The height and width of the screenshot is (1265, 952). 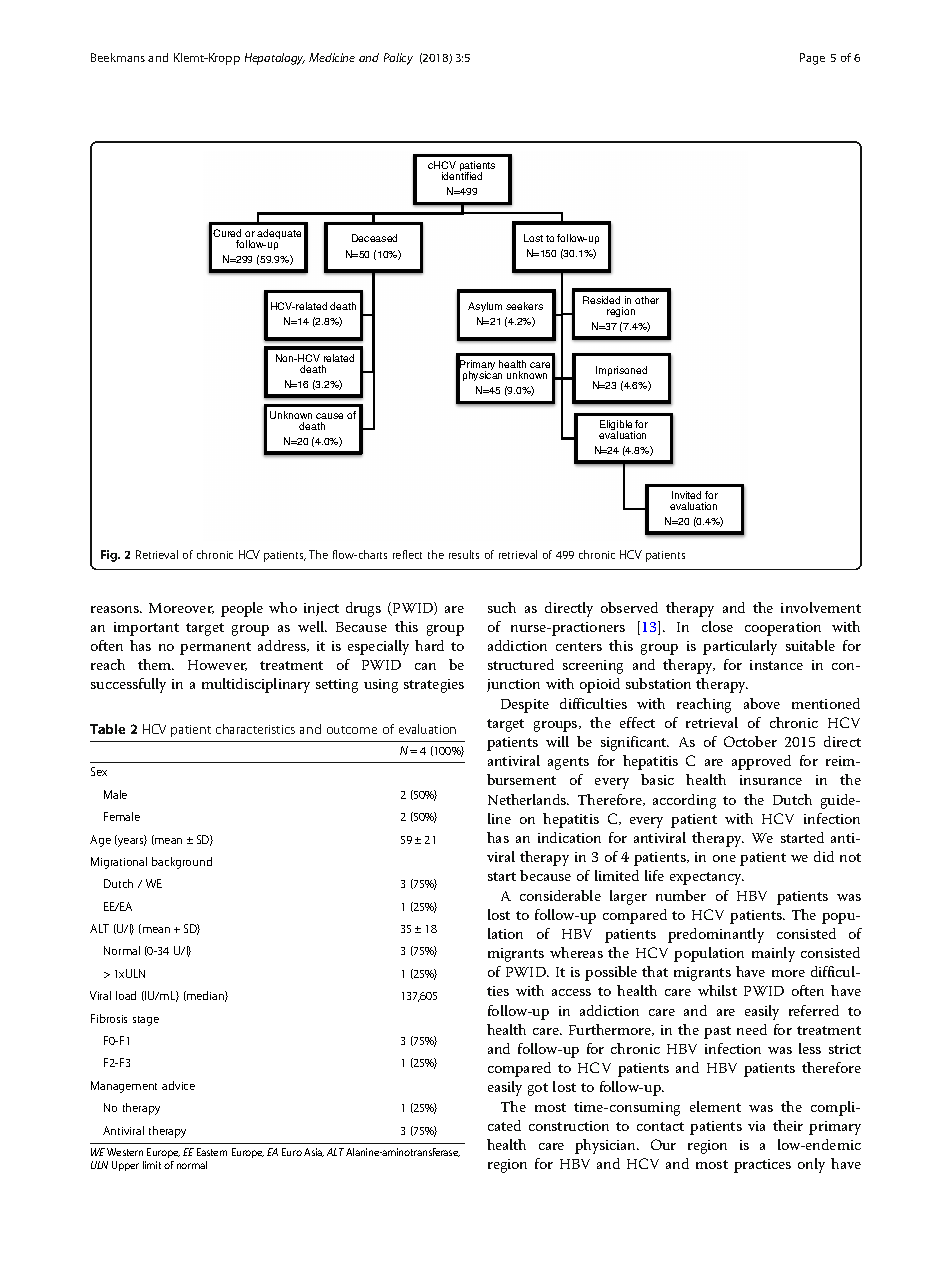 What do you see at coordinates (707, 878) in the screenshot?
I see `expectancy` at bounding box center [707, 878].
